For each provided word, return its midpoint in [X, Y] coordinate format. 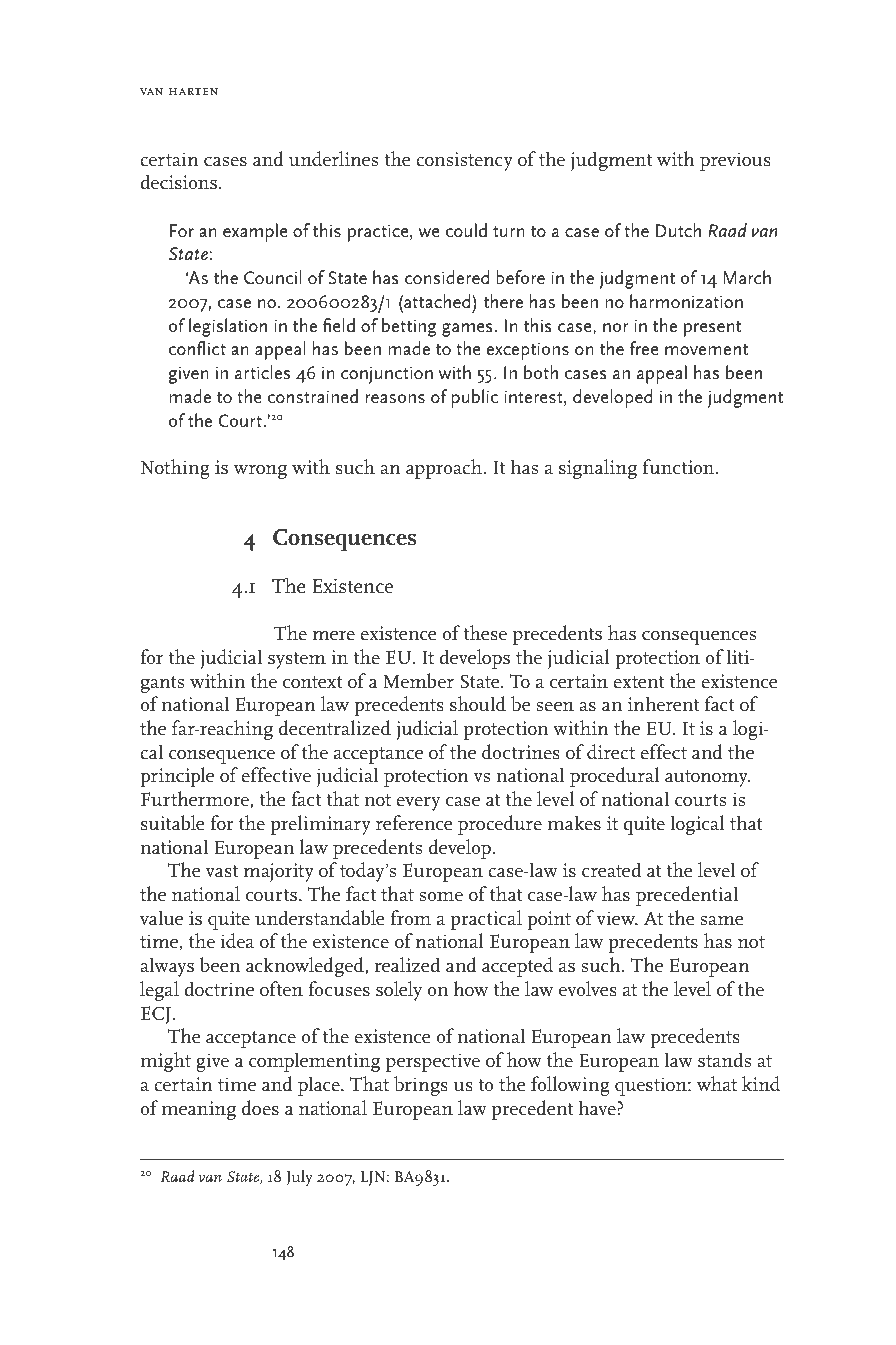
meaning [198, 1110]
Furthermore [196, 800]
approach [444, 469]
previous [735, 161]
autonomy [707, 778]
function [680, 467]
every [418, 804]
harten [193, 91]
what [717, 1084]
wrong [260, 472]
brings [421, 1086]
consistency [464, 161]
